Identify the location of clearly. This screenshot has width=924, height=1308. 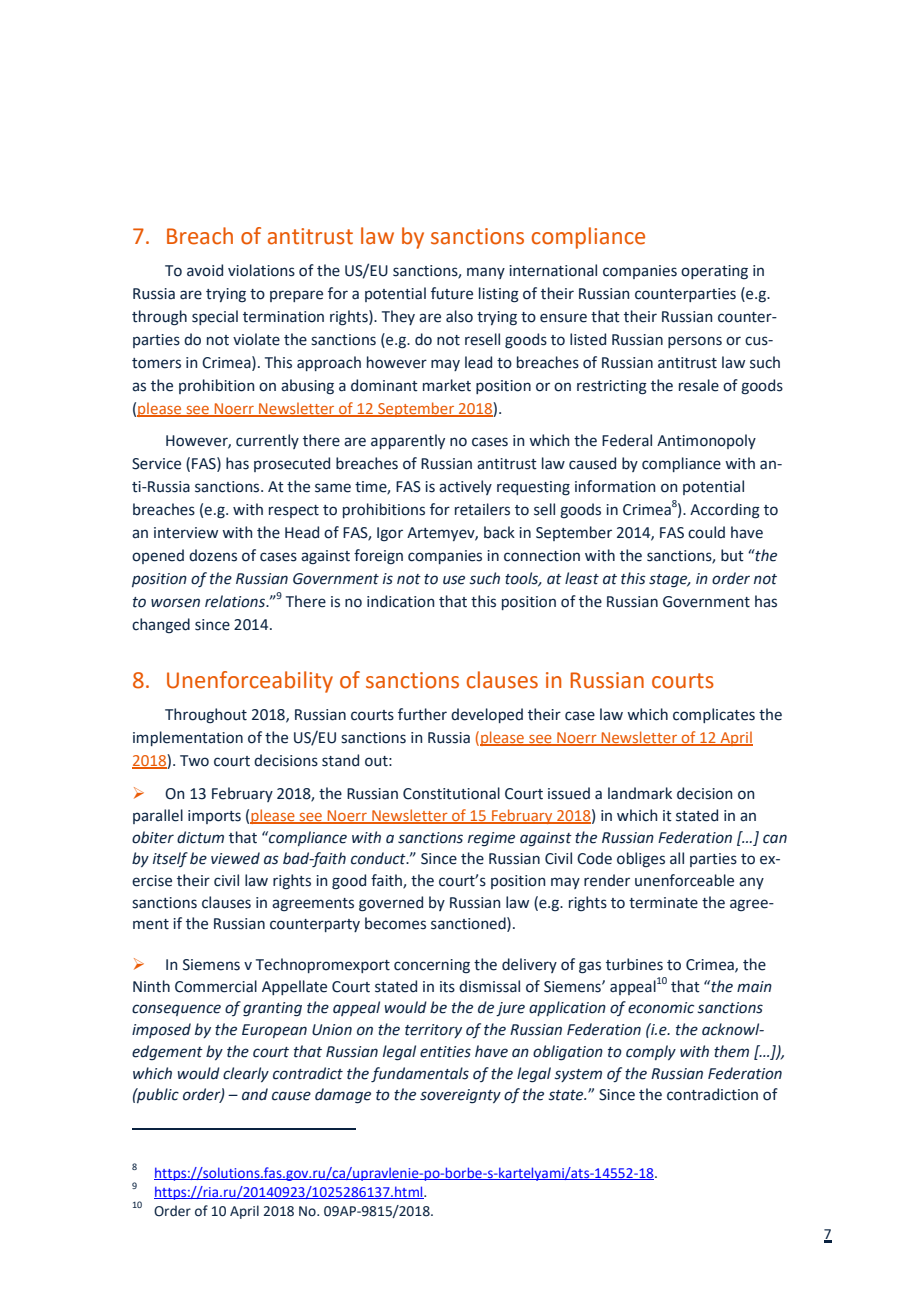
(246, 1074).
